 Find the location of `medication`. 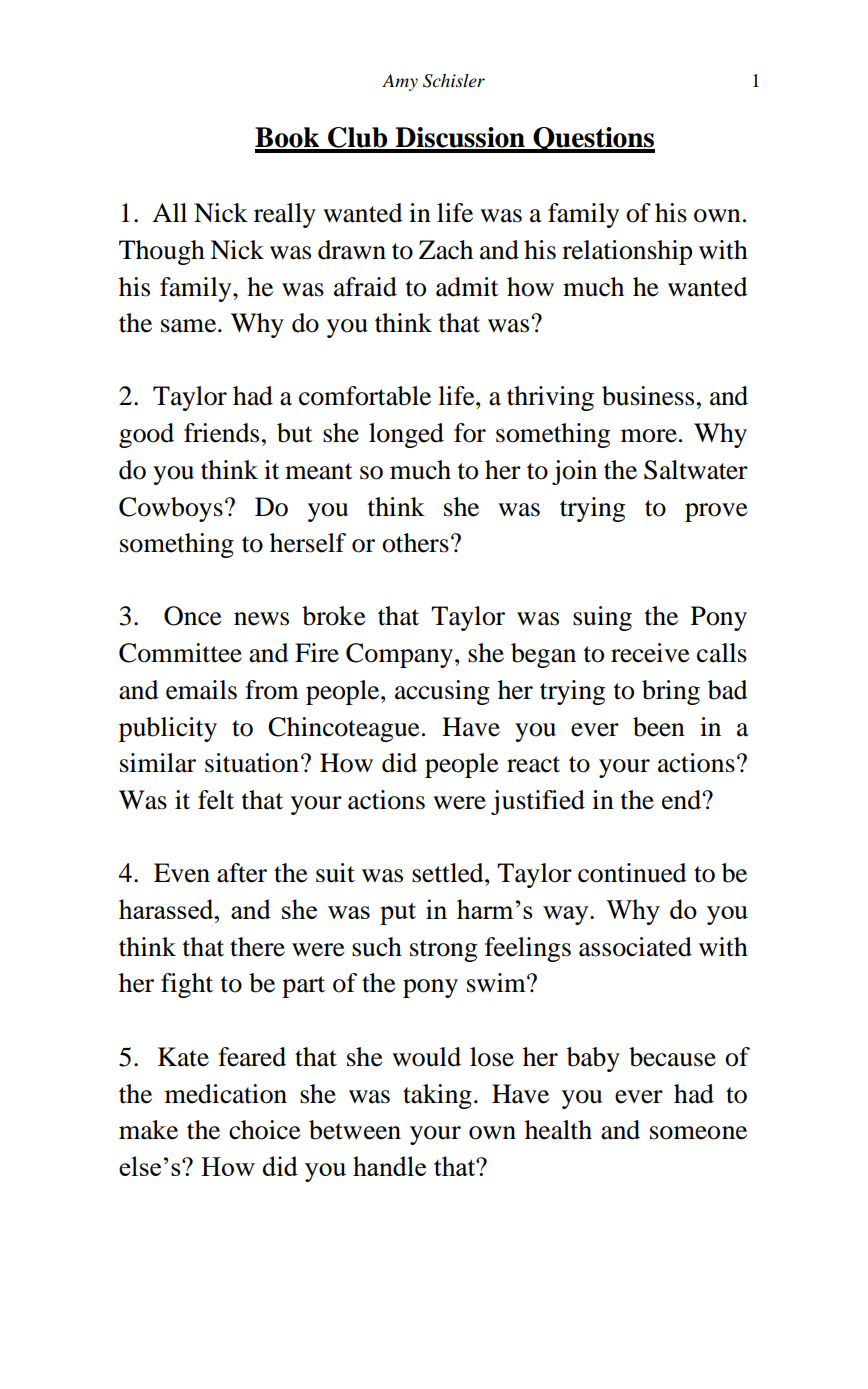

medication is located at coordinates (226, 1094).
